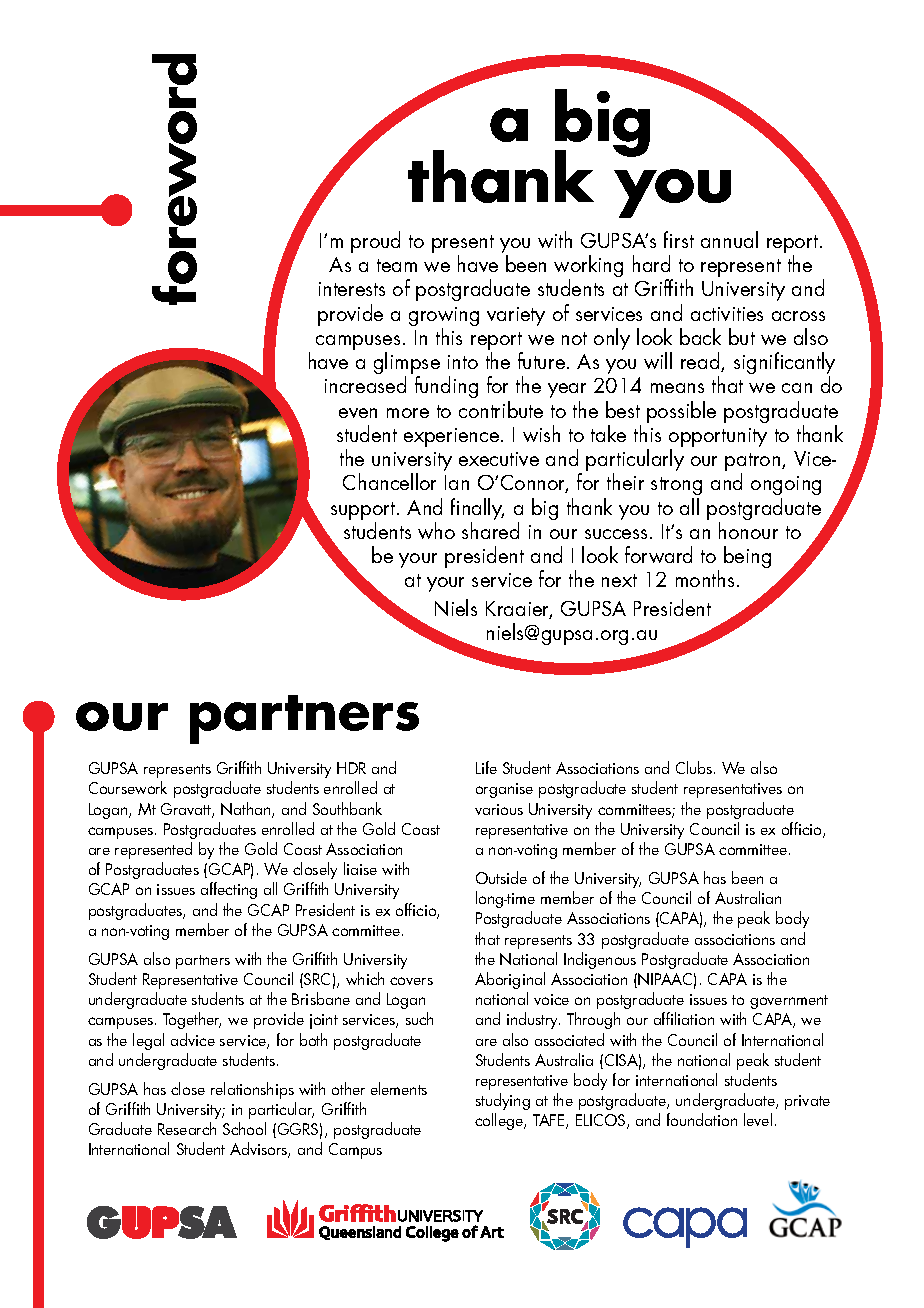 The image size is (924, 1308). What do you see at coordinates (499, 809) in the page?
I see `various` at bounding box center [499, 809].
